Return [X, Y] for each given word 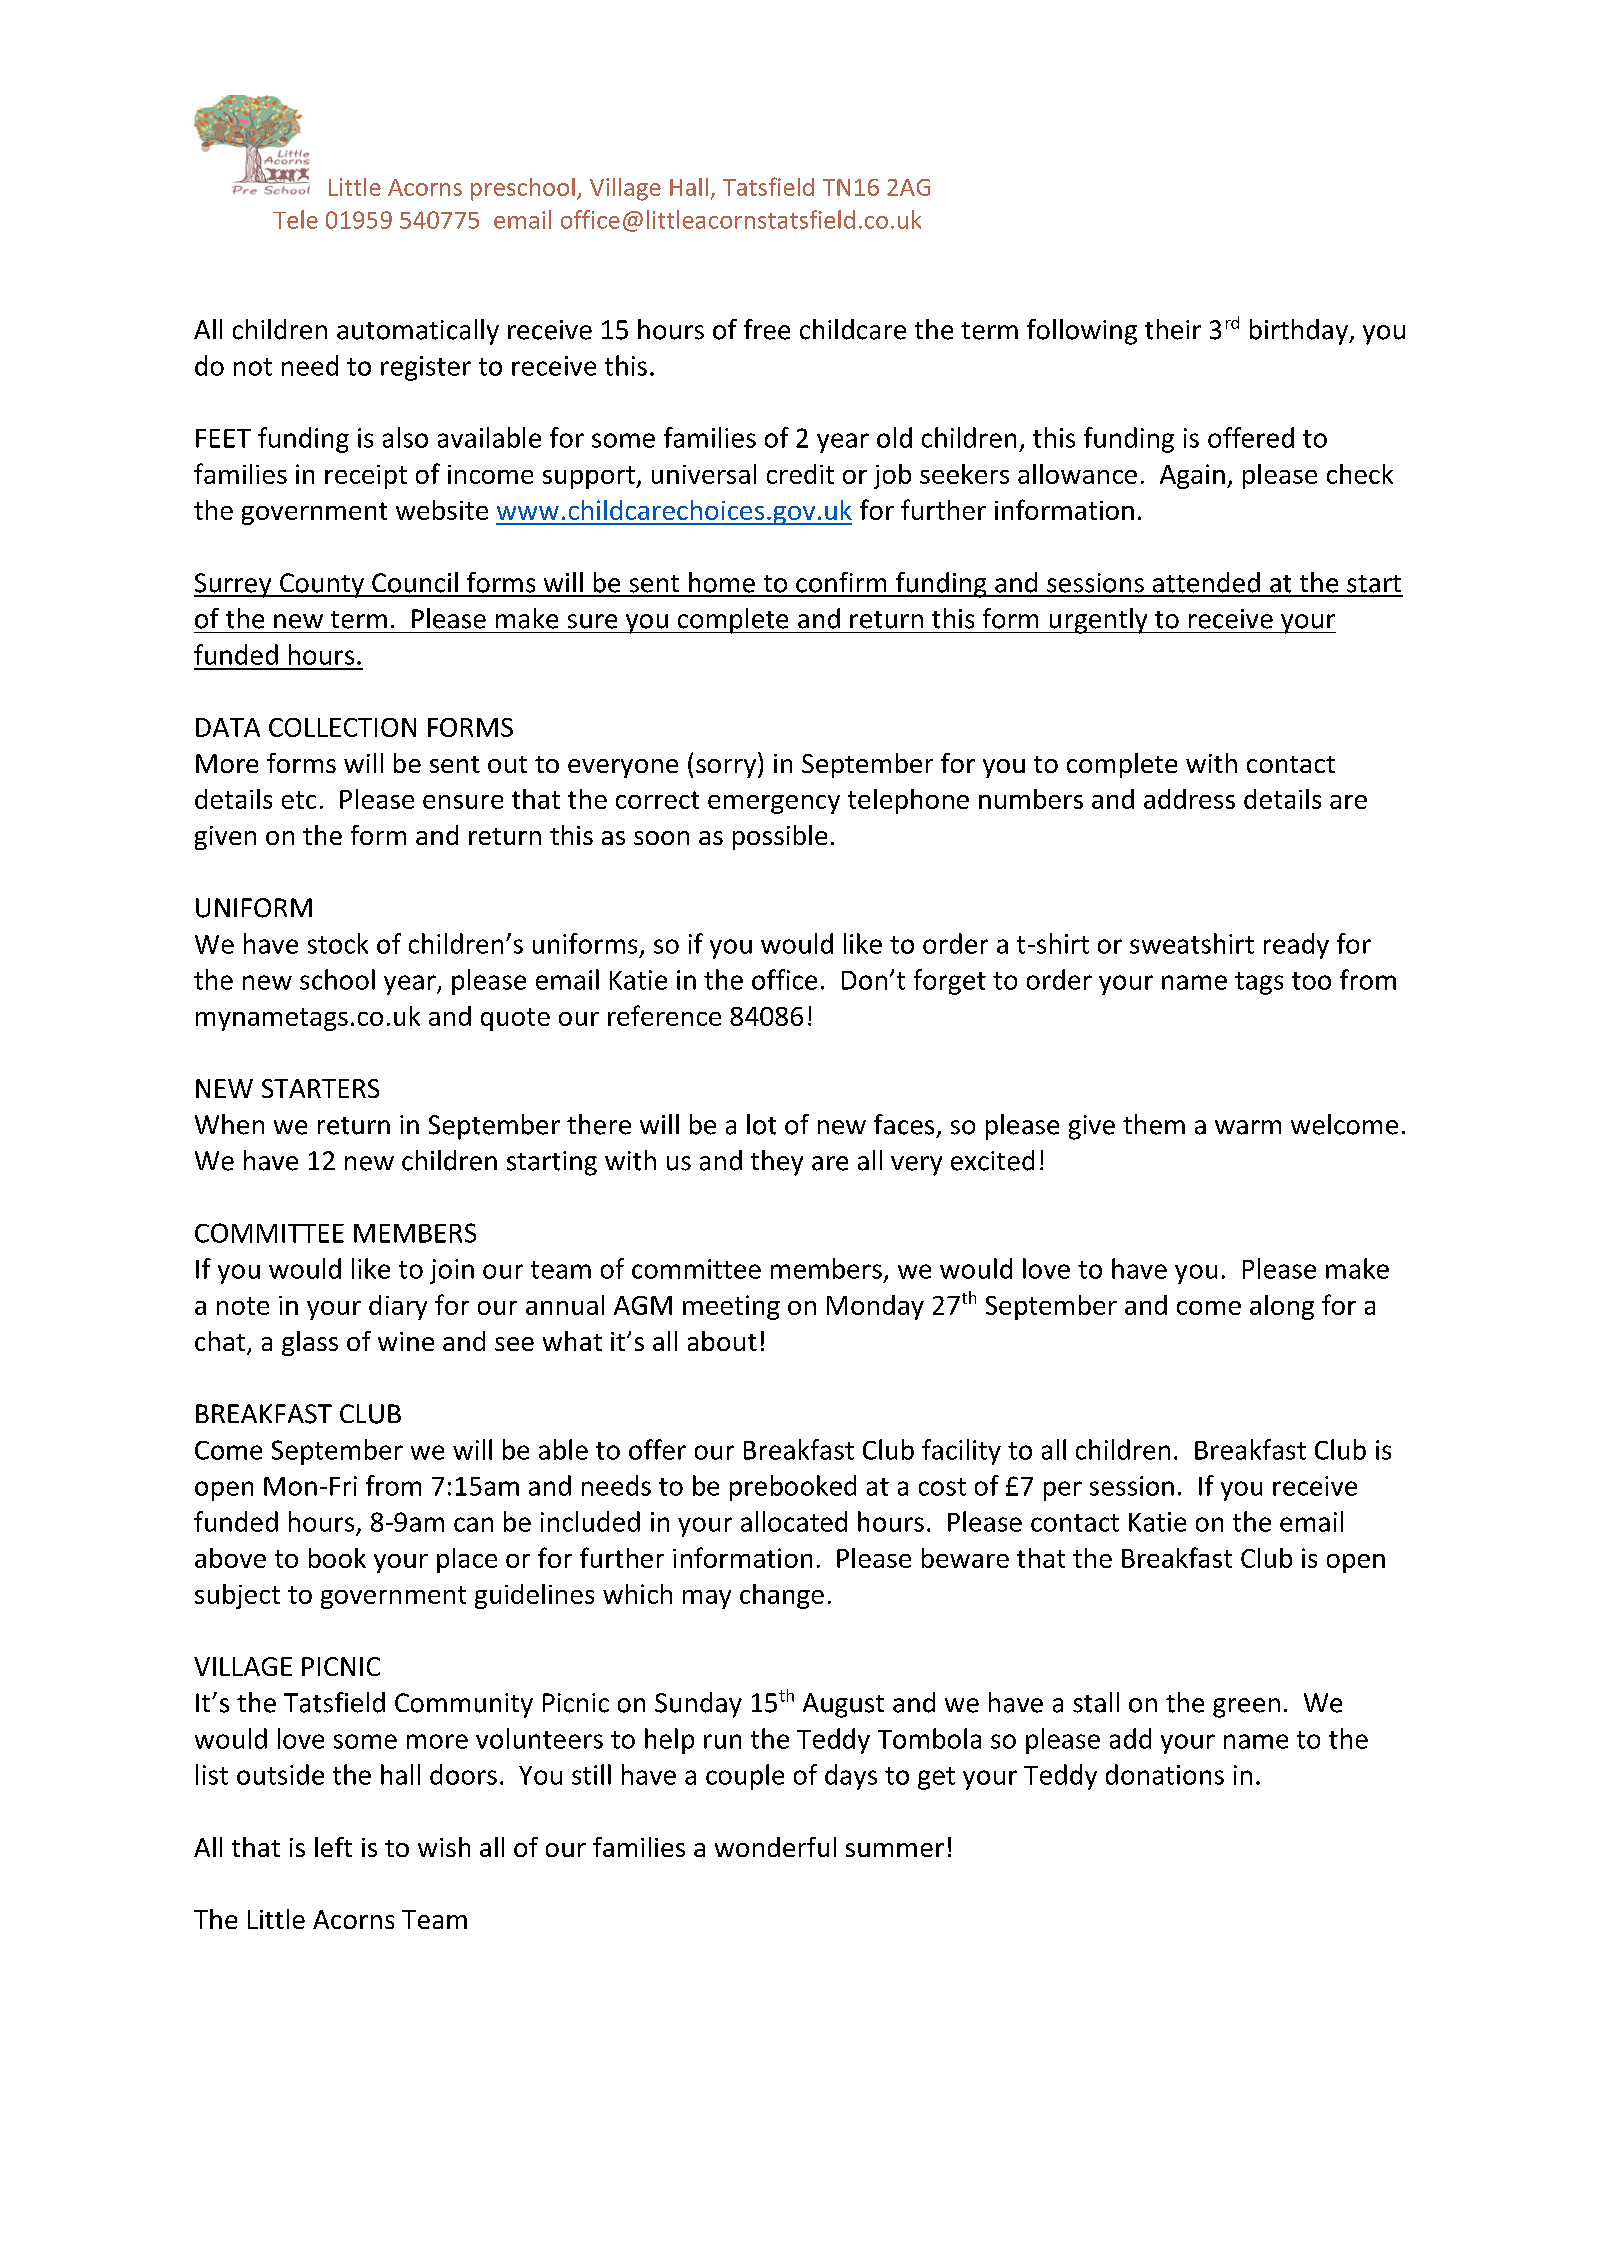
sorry [727, 768]
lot [761, 1124]
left [333, 1847]
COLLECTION [342, 727]
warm [1248, 1127]
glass [310, 1343]
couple [745, 1777]
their [1173, 329]
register [426, 368]
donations [1165, 1774]
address [1189, 799]
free [767, 329]
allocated [794, 1521]
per [1063, 1491]
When [229, 1124]
